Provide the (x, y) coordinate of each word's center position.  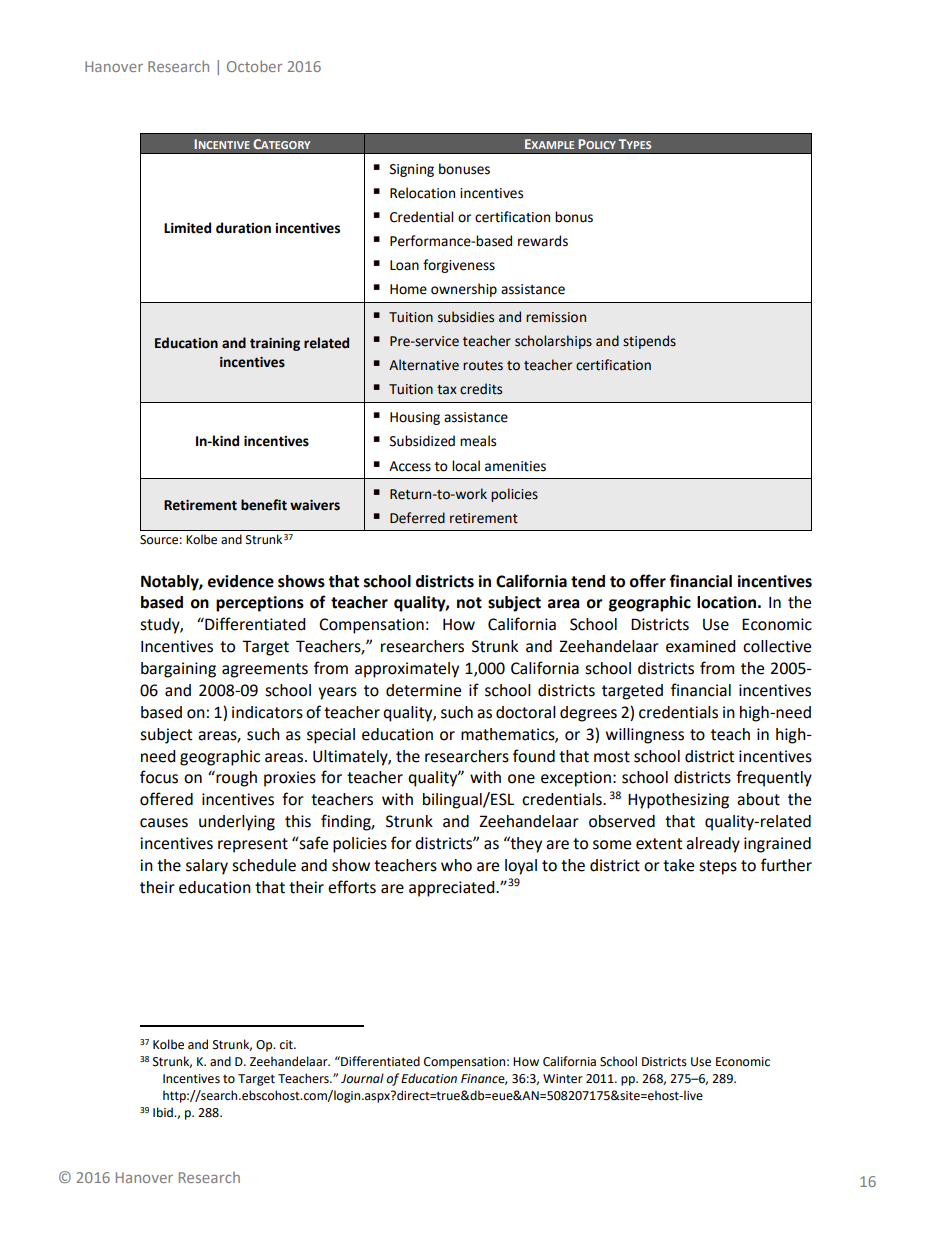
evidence (241, 581)
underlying (237, 823)
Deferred (417, 518)
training (275, 344)
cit (287, 1045)
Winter (563, 1079)
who (456, 865)
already (713, 845)
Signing (412, 170)
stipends (649, 342)
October (254, 66)
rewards (543, 241)
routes (483, 366)
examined (701, 646)
